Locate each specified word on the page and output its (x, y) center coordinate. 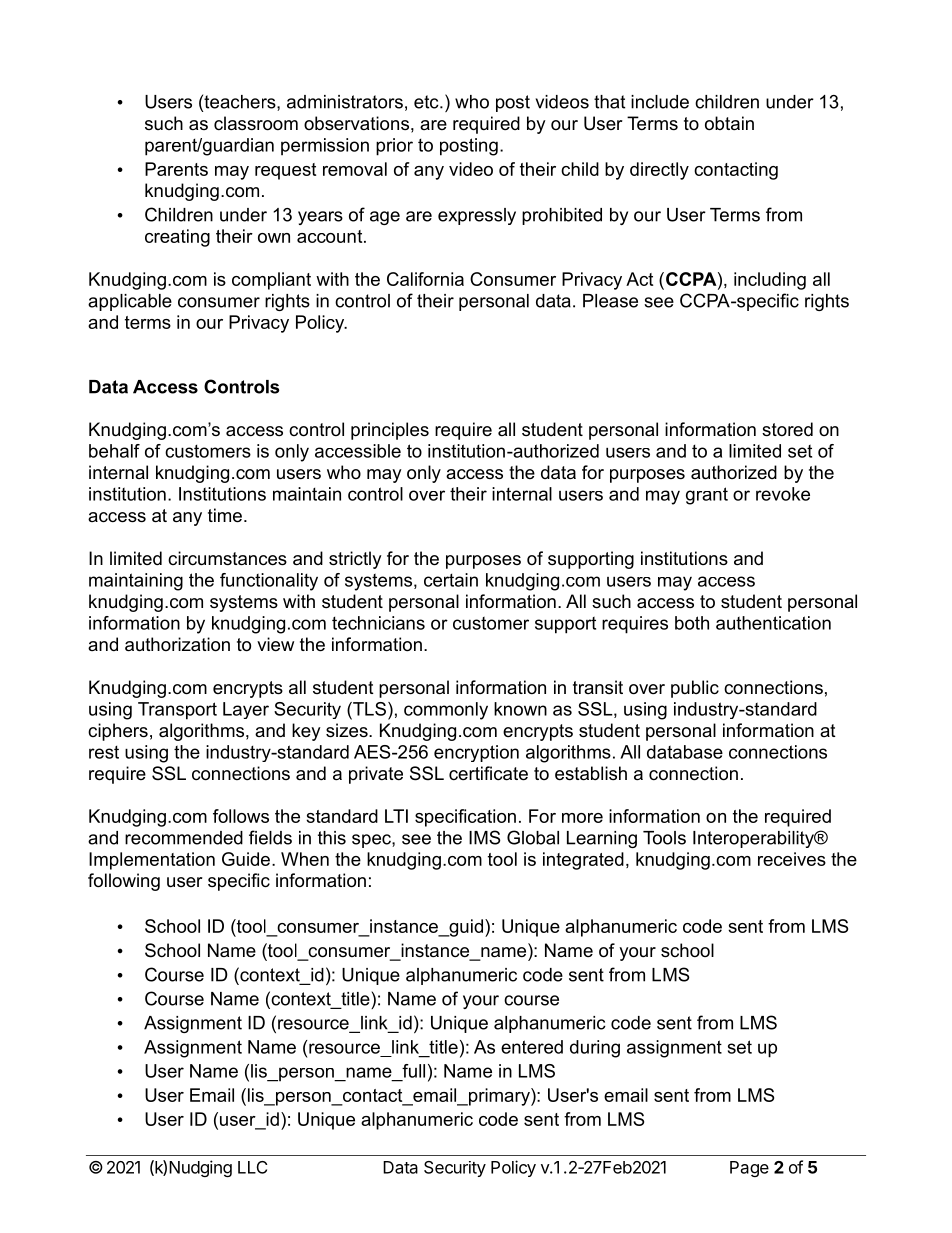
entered (532, 1047)
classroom (256, 123)
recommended (184, 838)
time (225, 515)
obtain (729, 123)
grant (707, 496)
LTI (396, 816)
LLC (252, 1167)
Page (749, 1169)
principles (390, 431)
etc (427, 102)
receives (792, 859)
